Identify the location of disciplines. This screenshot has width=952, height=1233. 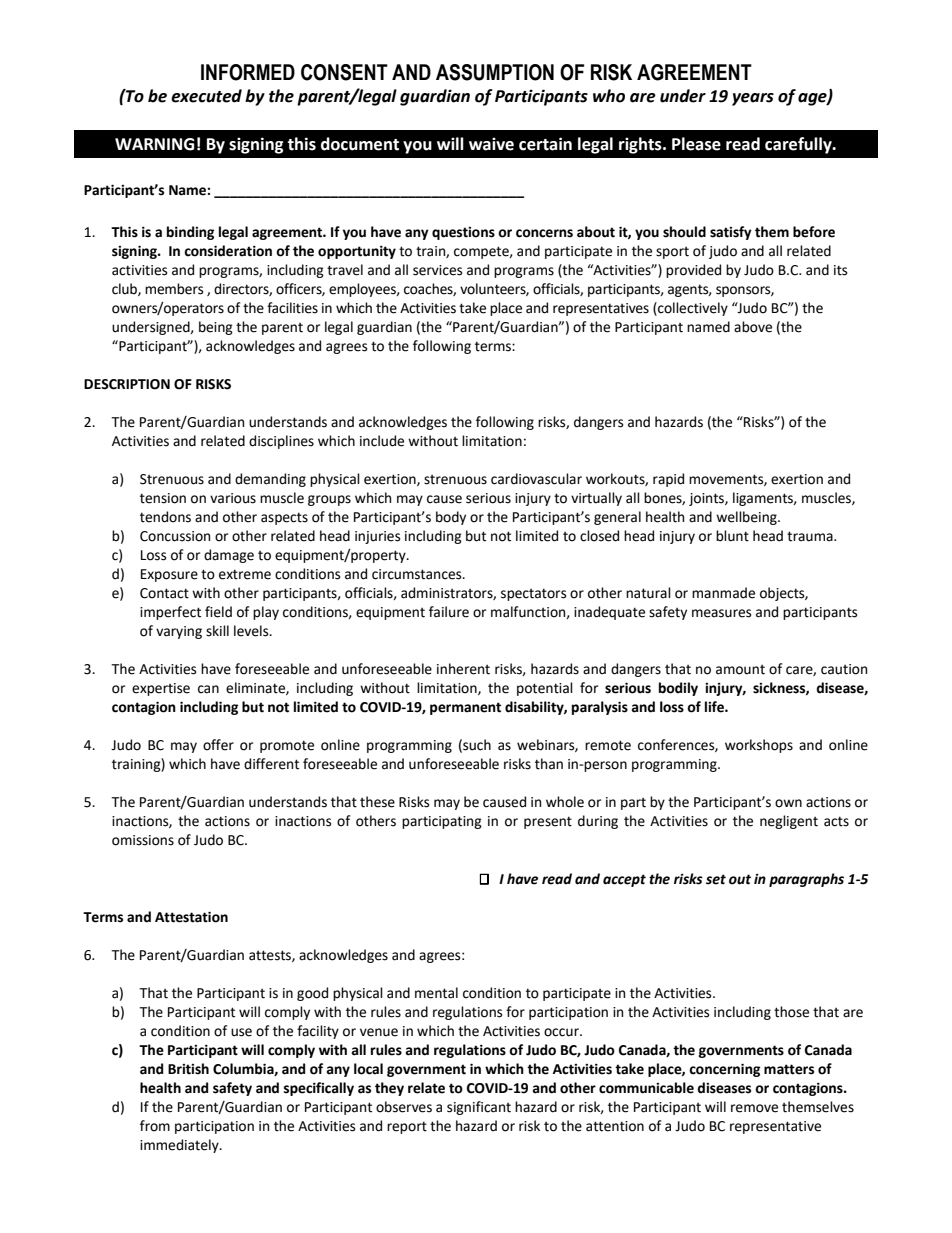
(281, 442).
